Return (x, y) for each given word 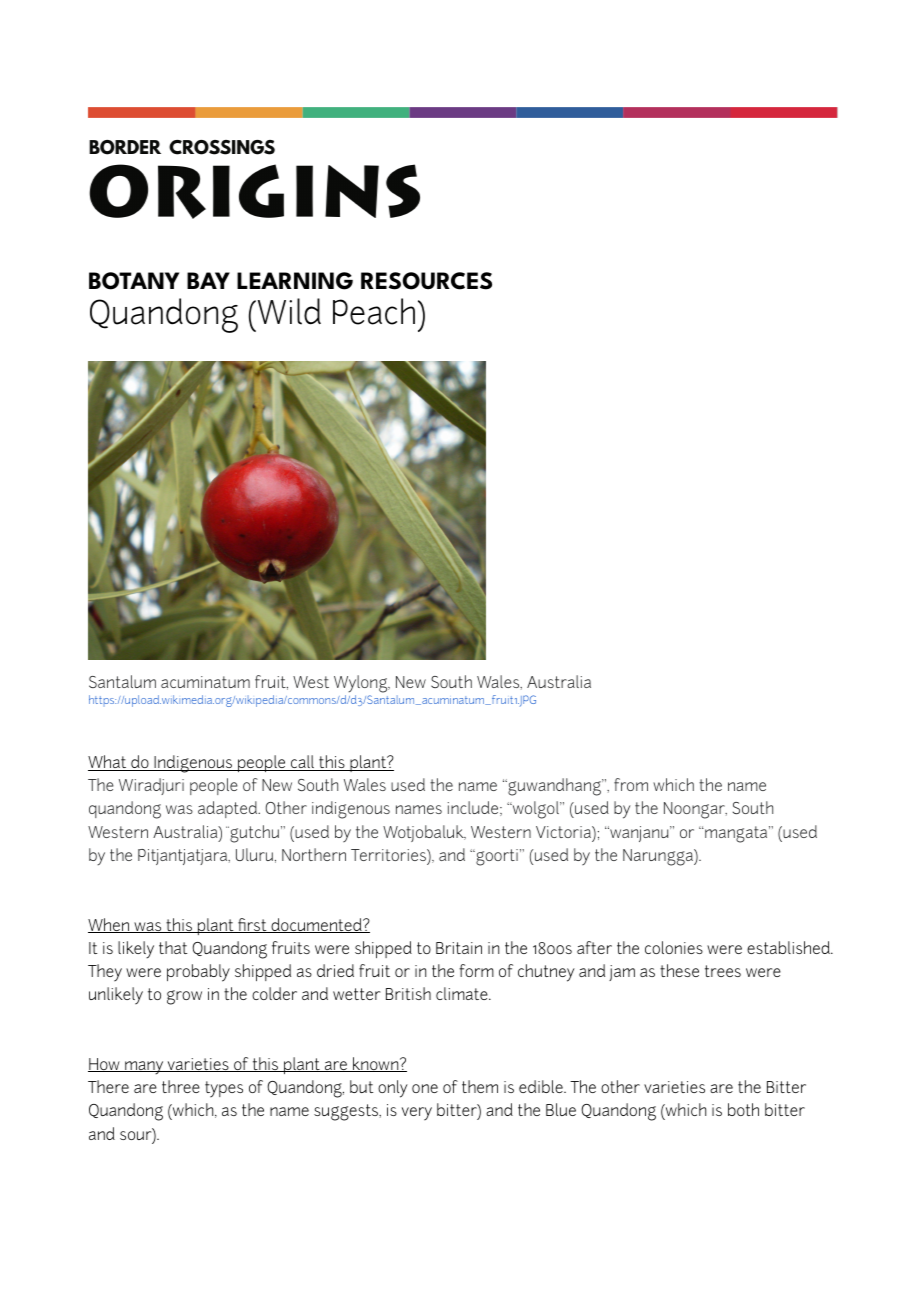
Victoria (564, 832)
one (425, 1088)
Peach (374, 311)
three (181, 1086)
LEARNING (295, 281)
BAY (208, 280)
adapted (229, 809)
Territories (389, 855)
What (108, 763)
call (302, 763)
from (631, 784)
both (743, 1109)
